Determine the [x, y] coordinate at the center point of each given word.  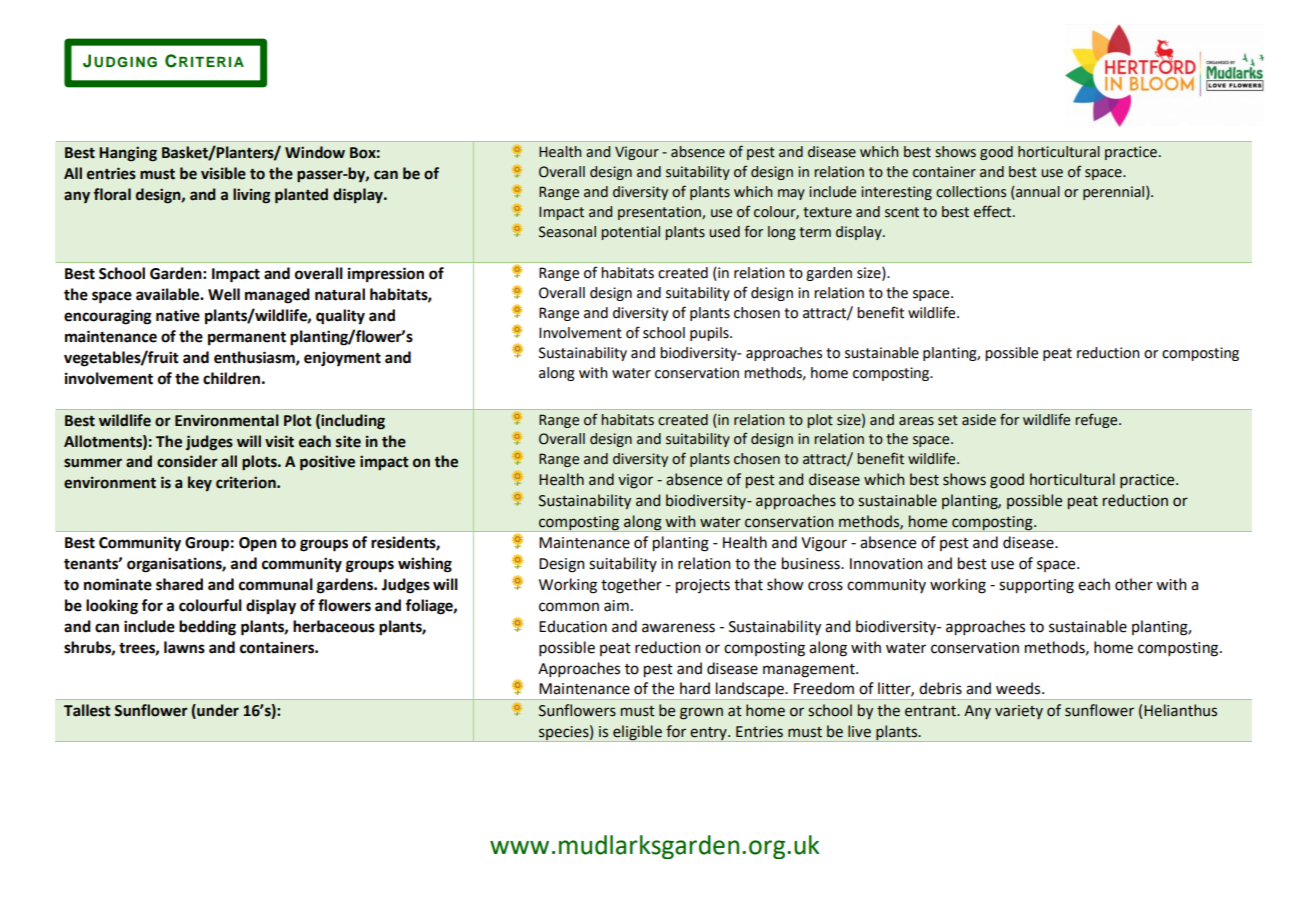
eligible [637, 733]
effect [994, 211]
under [217, 711]
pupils [710, 334]
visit [279, 441]
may [791, 194]
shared [179, 584]
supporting [1036, 586]
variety [1019, 712]
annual [1037, 193]
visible [223, 173]
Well [224, 294]
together [631, 586]
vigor [635, 481]
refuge [1097, 420]
